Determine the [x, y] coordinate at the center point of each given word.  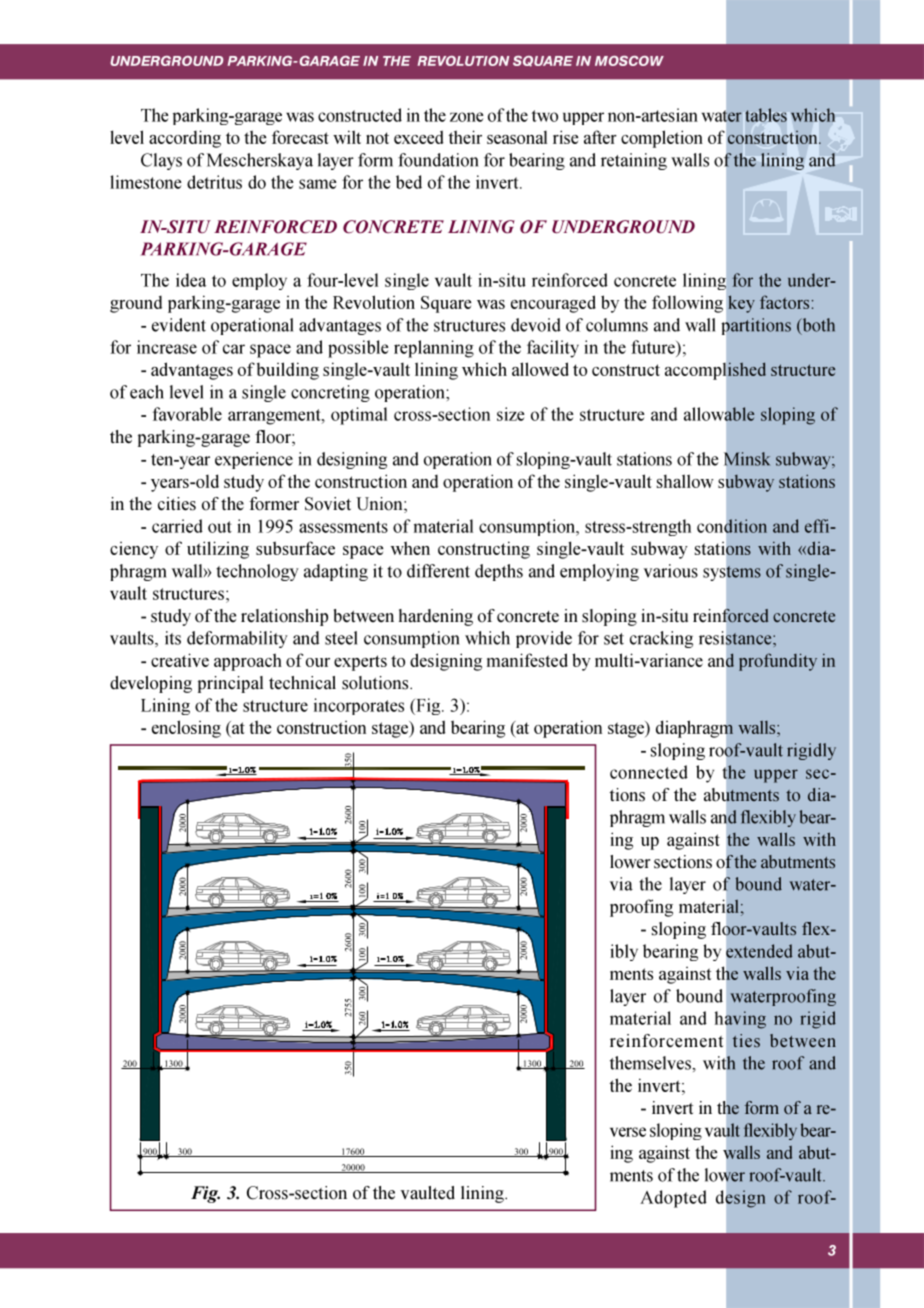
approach [248, 662]
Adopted [673, 1199]
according [185, 139]
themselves [651, 1063]
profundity [778, 662]
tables [766, 115]
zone [467, 117]
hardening [436, 617]
